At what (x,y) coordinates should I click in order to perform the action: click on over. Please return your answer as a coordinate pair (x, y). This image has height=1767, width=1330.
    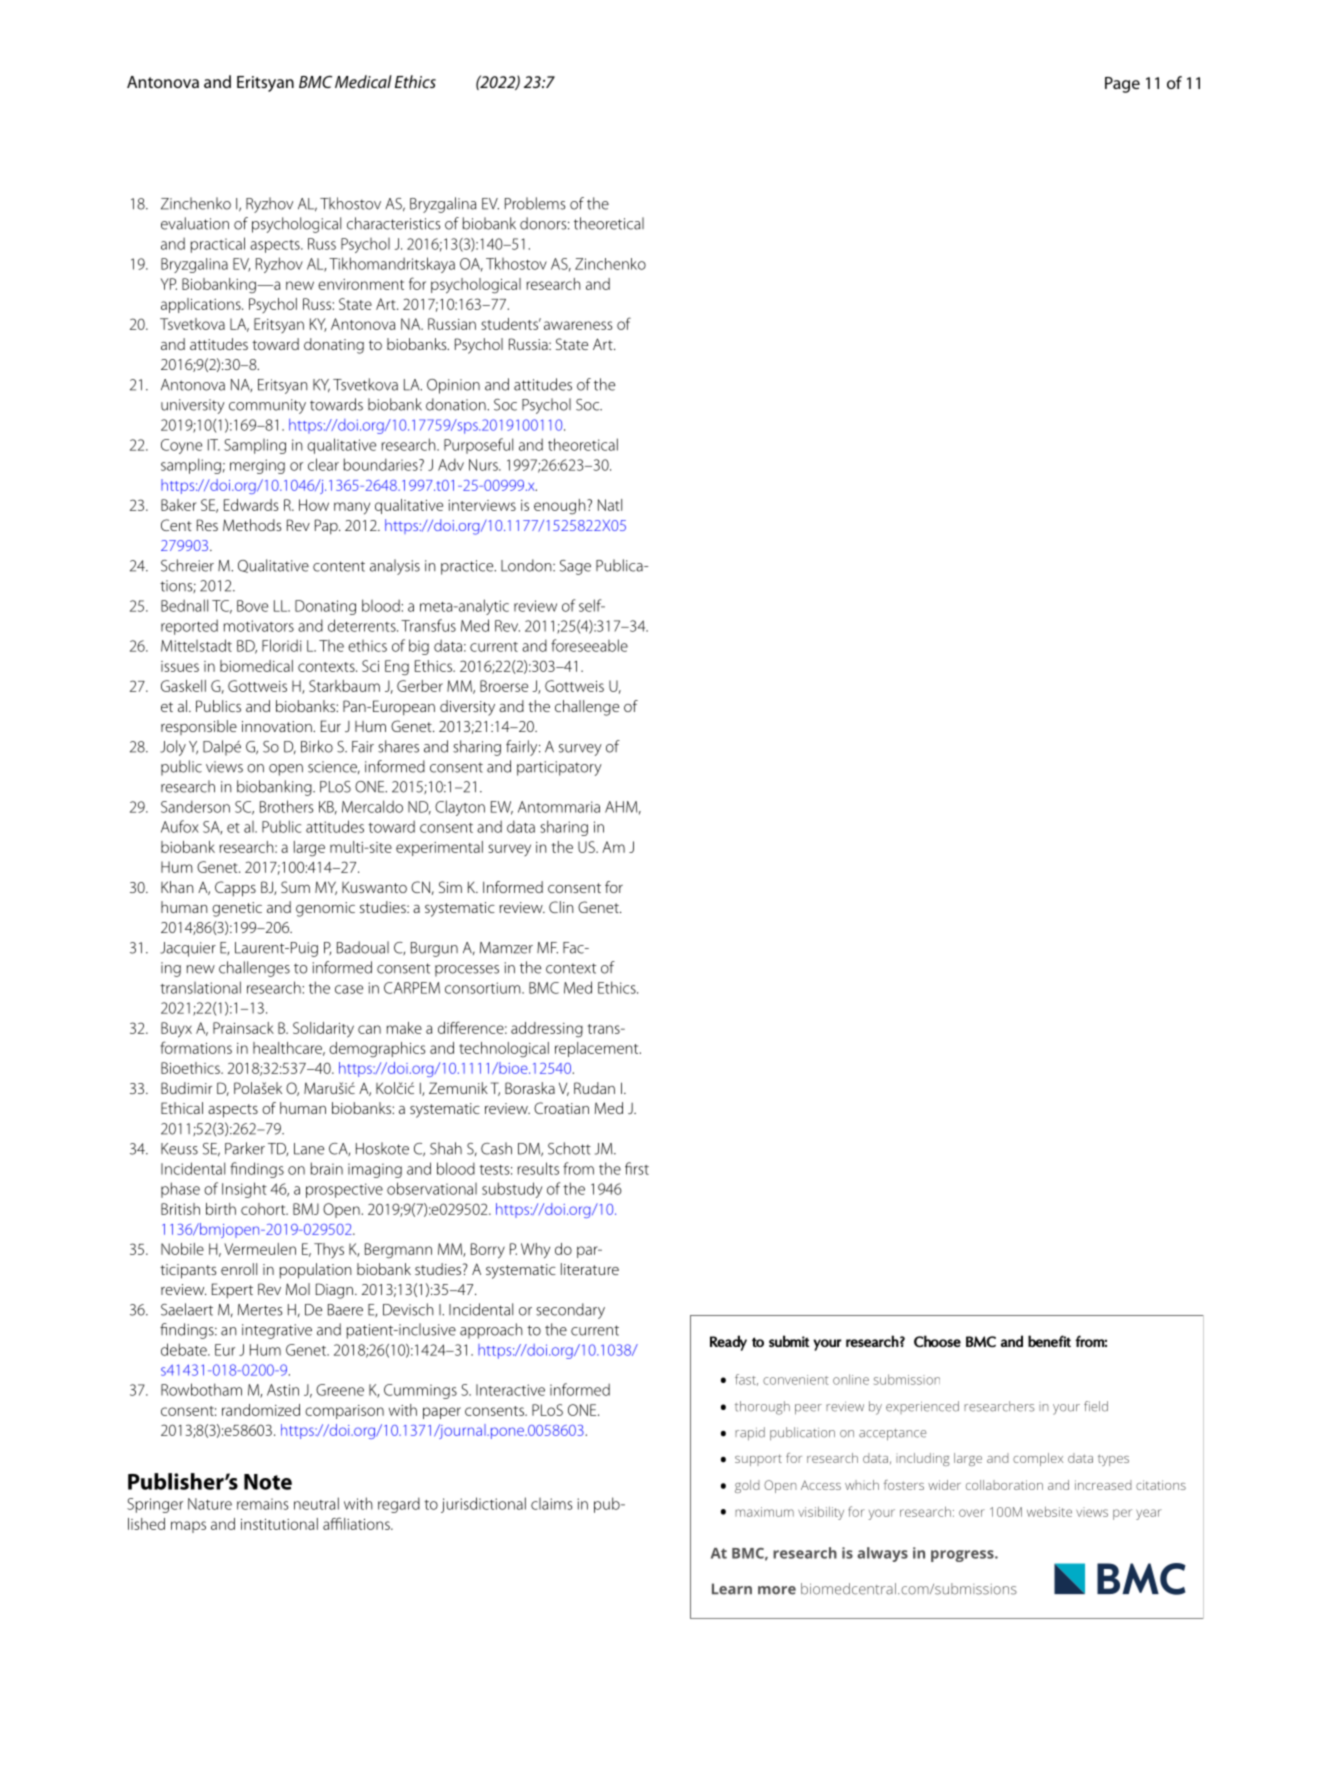
    Looking at the image, I should click on (972, 1513).
